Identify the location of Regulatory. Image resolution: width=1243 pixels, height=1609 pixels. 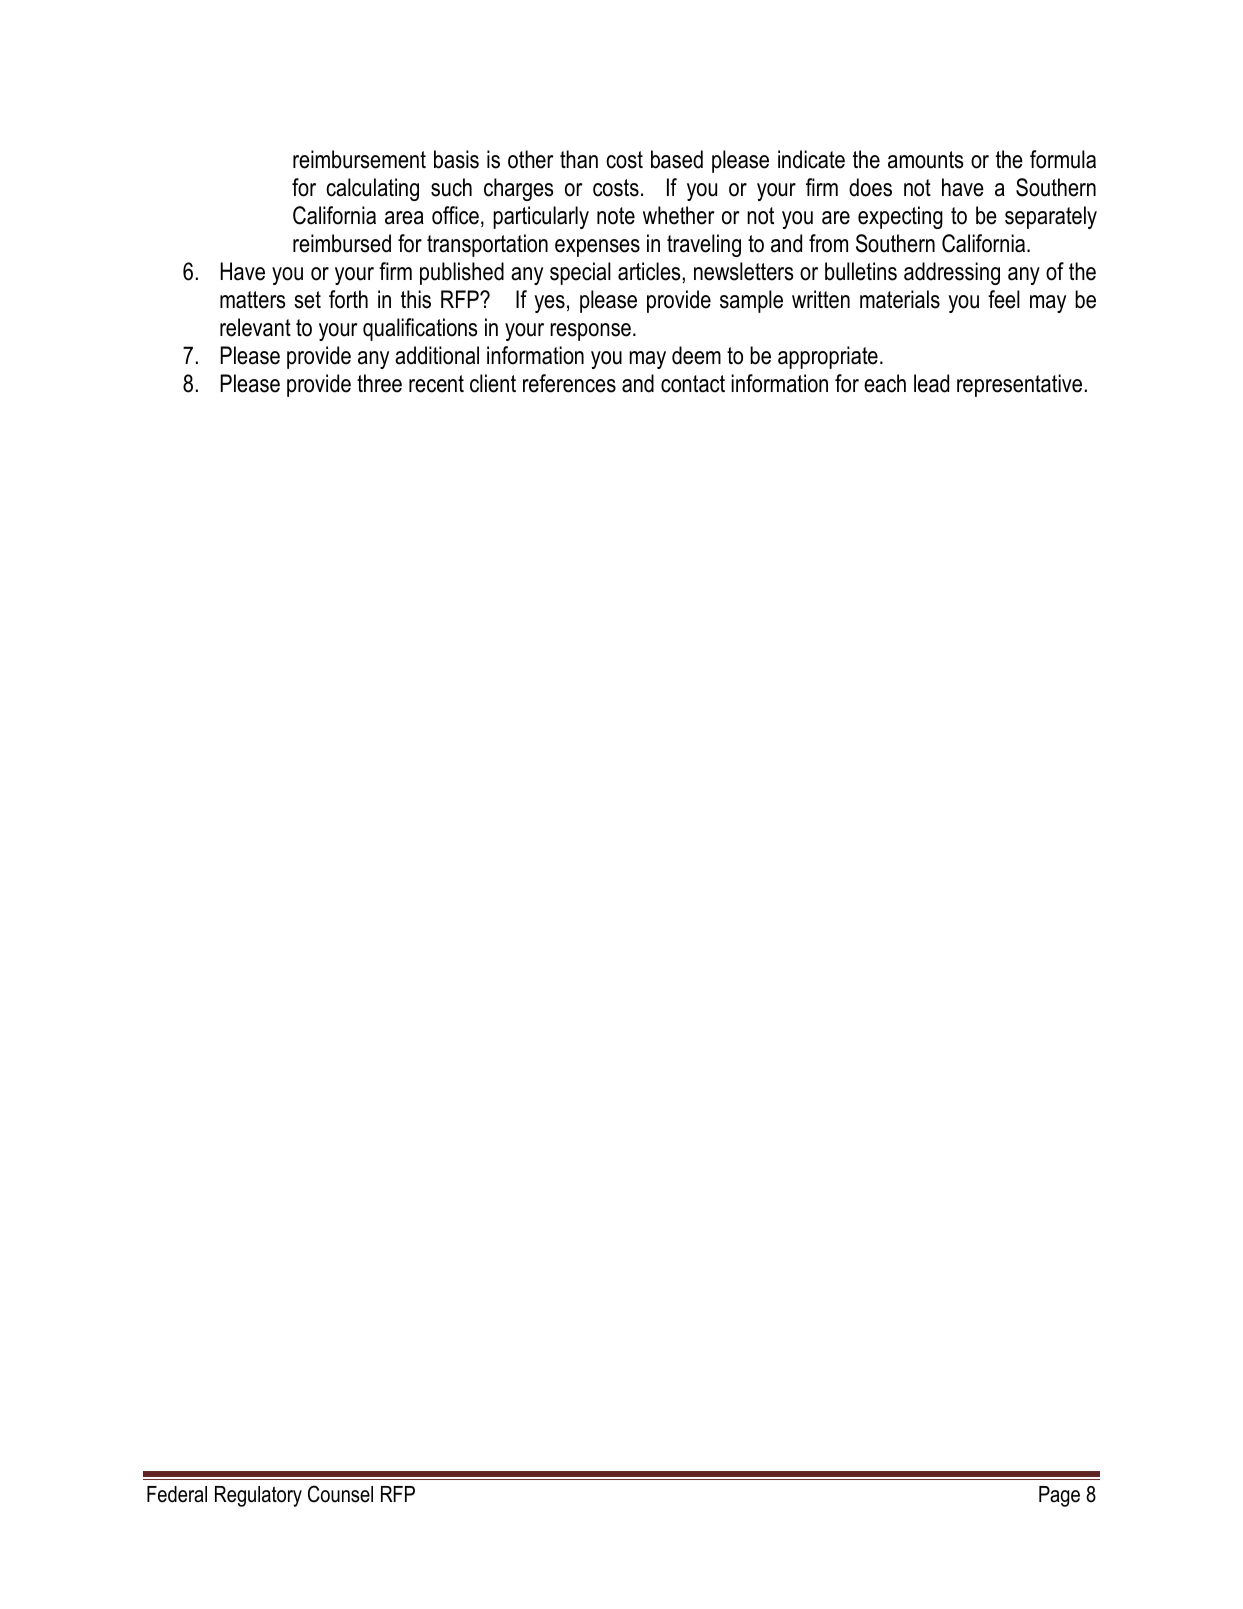
(258, 1496).
